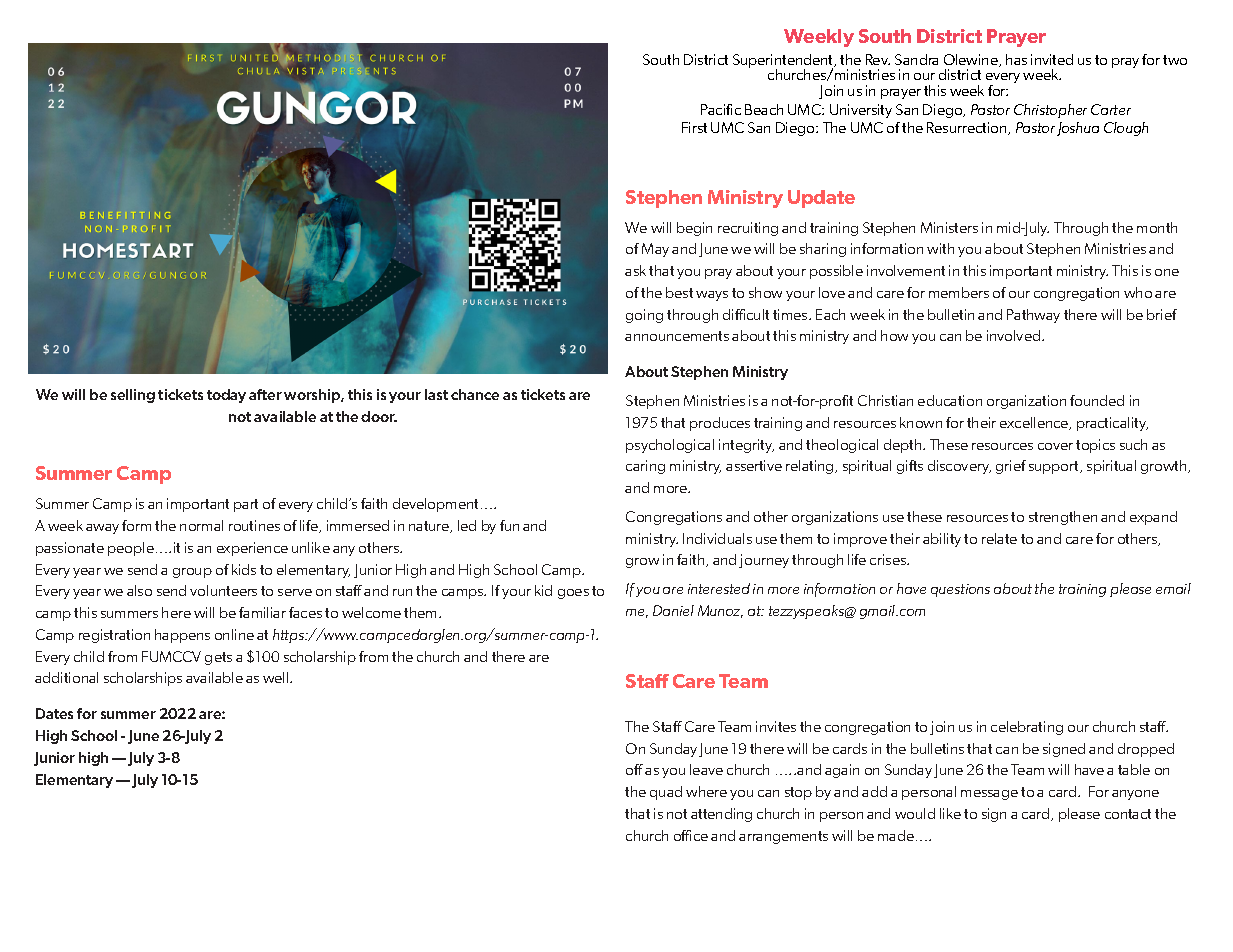 Image resolution: width=1233 pixels, height=952 pixels. Describe the element at coordinates (721, 109) in the page. I see `Pacific` at that location.
